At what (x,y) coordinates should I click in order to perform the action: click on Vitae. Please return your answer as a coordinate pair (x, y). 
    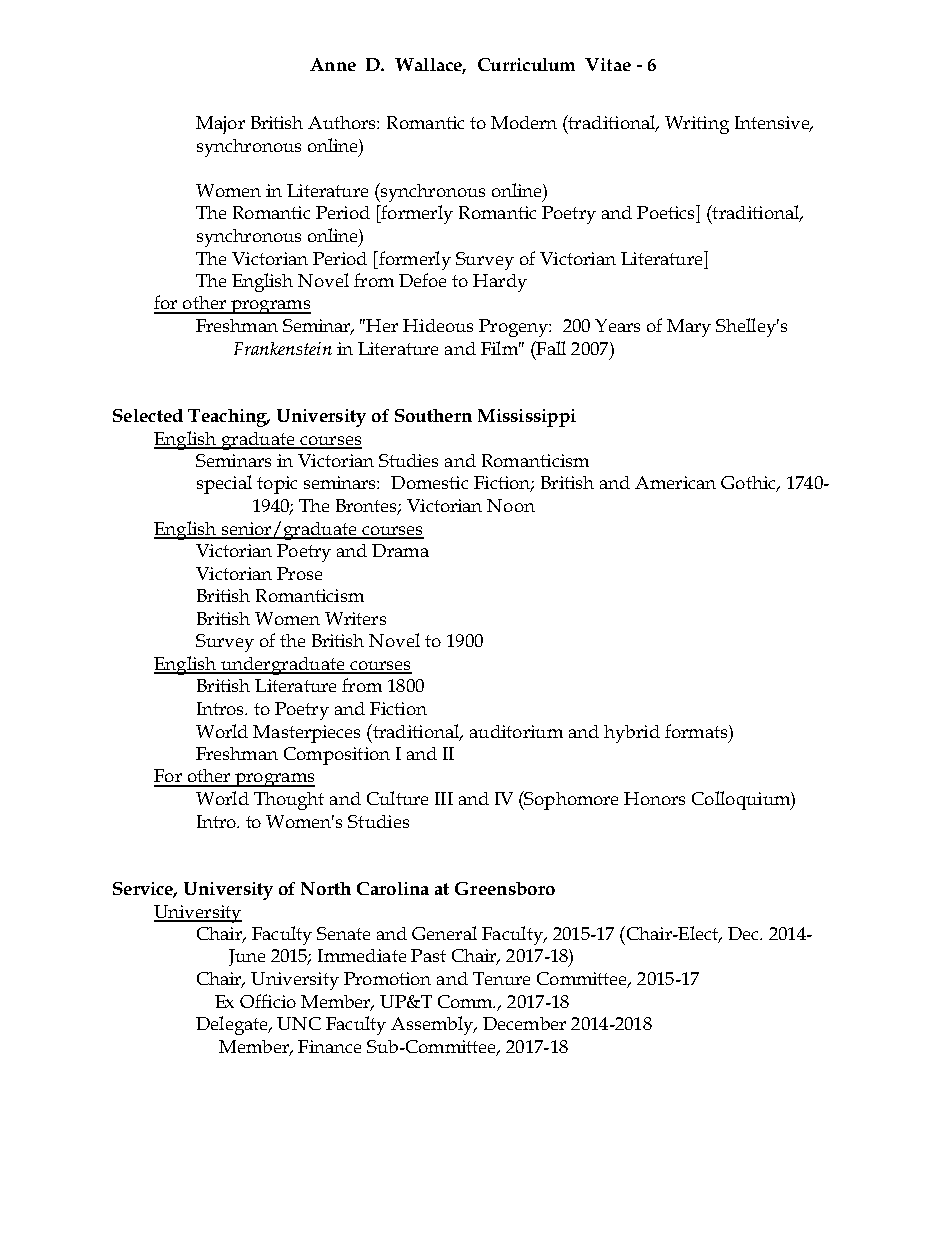
    Looking at the image, I should click on (608, 64).
